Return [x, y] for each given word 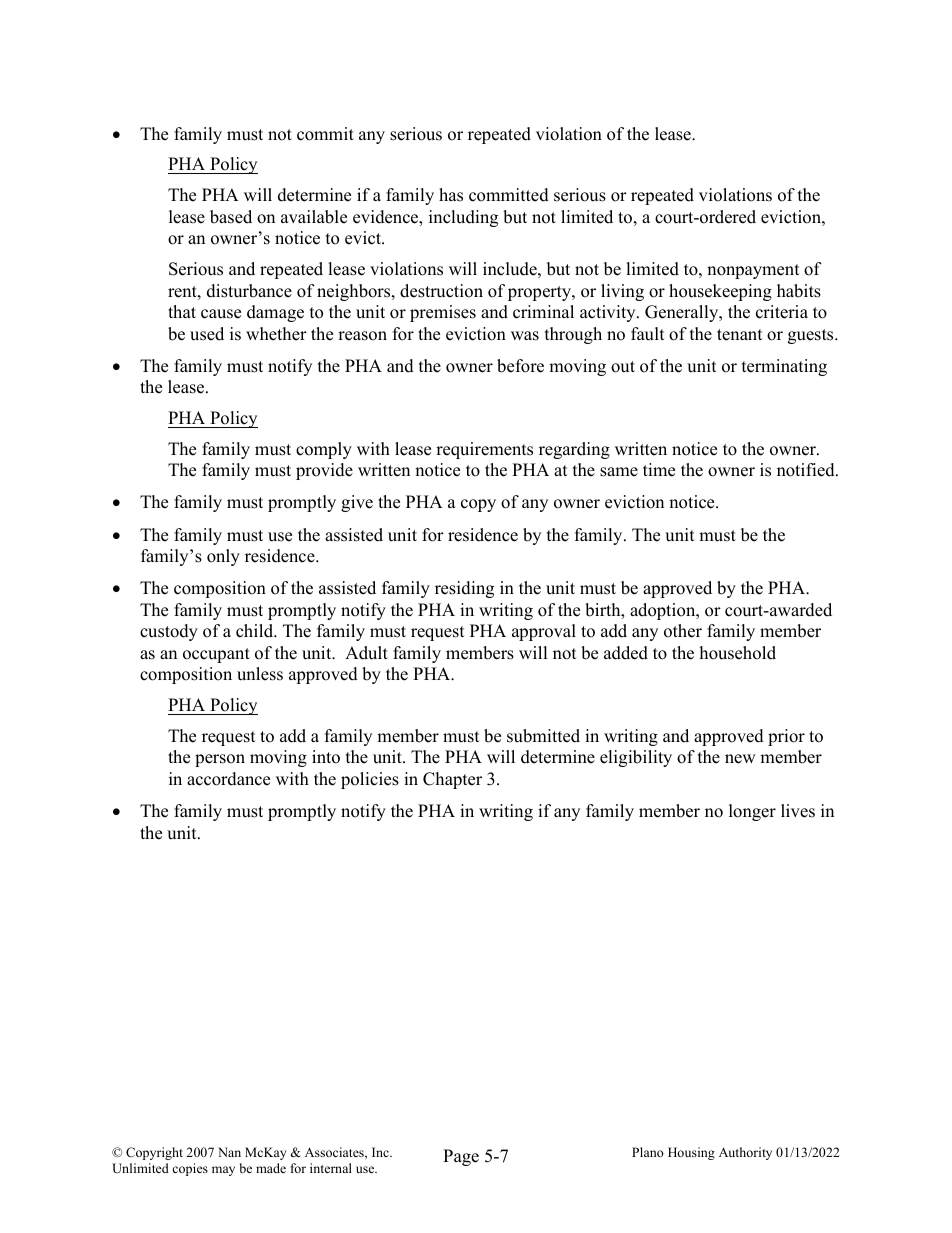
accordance [228, 779]
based [231, 217]
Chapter [452, 780]
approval [544, 632]
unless [260, 674]
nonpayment [753, 271]
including [463, 218]
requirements [484, 450]
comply [324, 450]
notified [807, 470]
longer [752, 812]
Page [461, 1157]
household [738, 653]
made [271, 1168]
